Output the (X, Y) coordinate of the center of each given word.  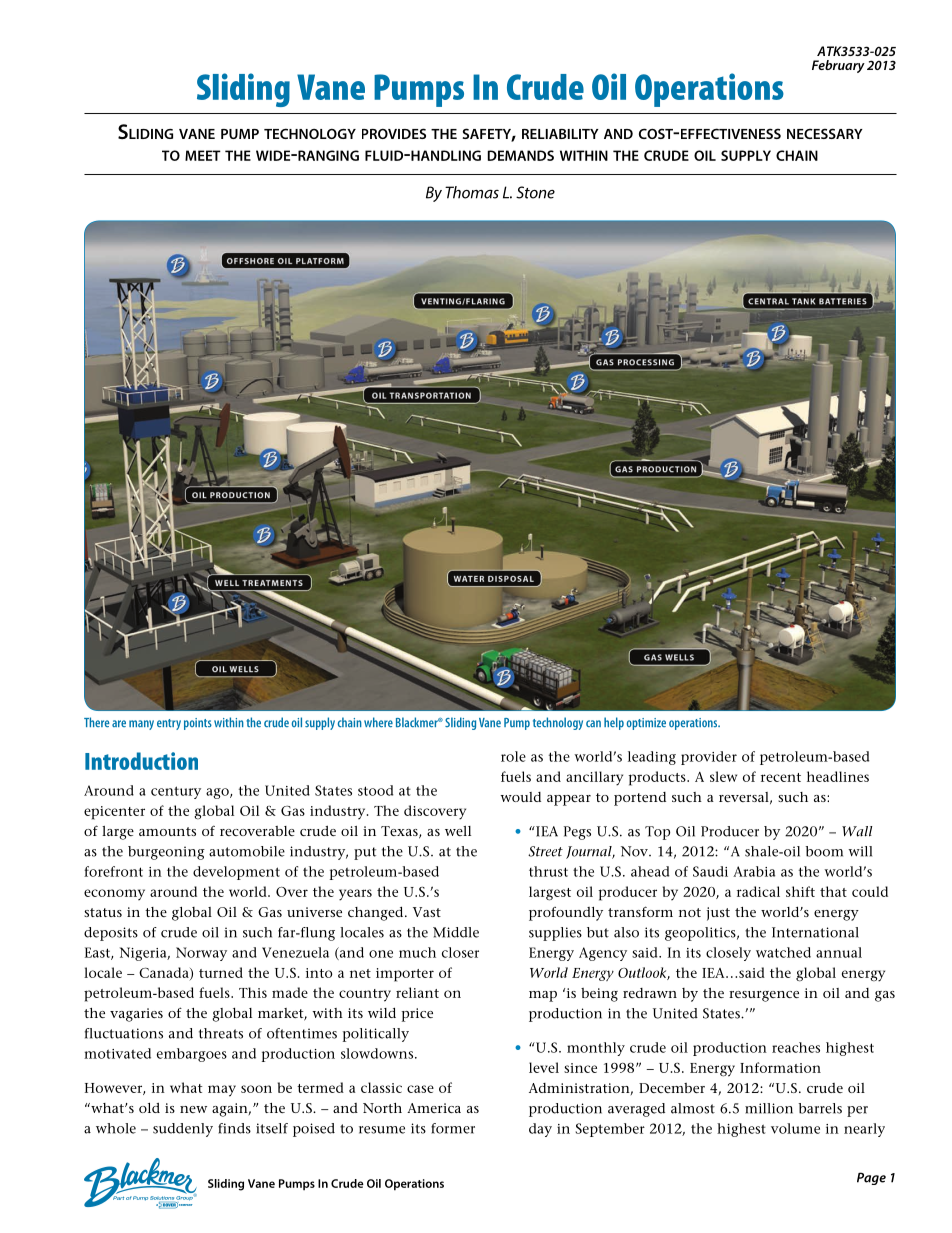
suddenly (183, 1130)
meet (203, 155)
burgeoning (166, 853)
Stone (535, 192)
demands (521, 155)
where (378, 722)
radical (758, 891)
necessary (825, 133)
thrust (548, 871)
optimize (646, 724)
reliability (560, 134)
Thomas (472, 192)
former (453, 1128)
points (198, 724)
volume (795, 1128)
